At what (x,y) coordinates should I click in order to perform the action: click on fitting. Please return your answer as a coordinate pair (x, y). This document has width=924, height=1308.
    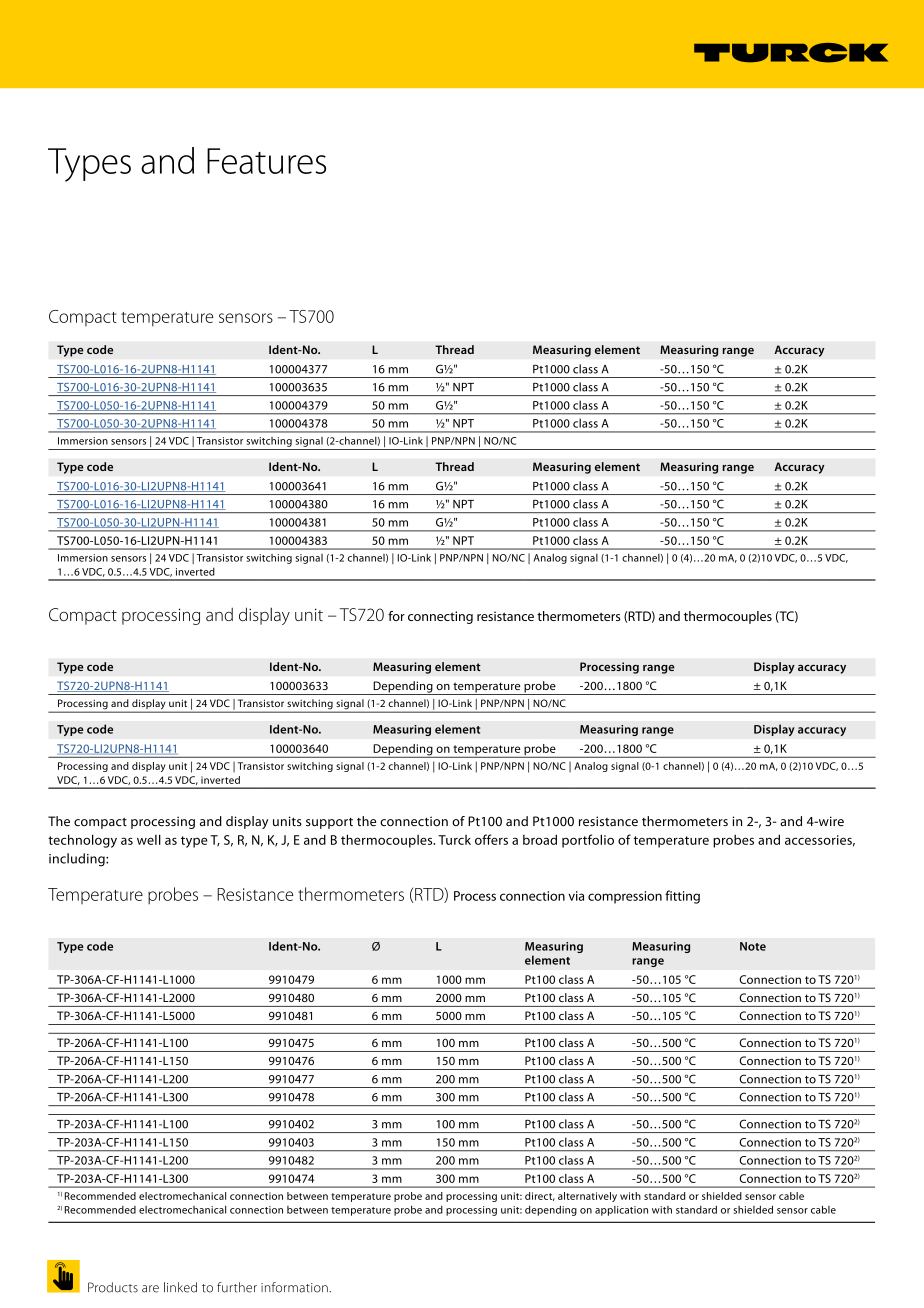
    Looking at the image, I should click on (682, 897).
